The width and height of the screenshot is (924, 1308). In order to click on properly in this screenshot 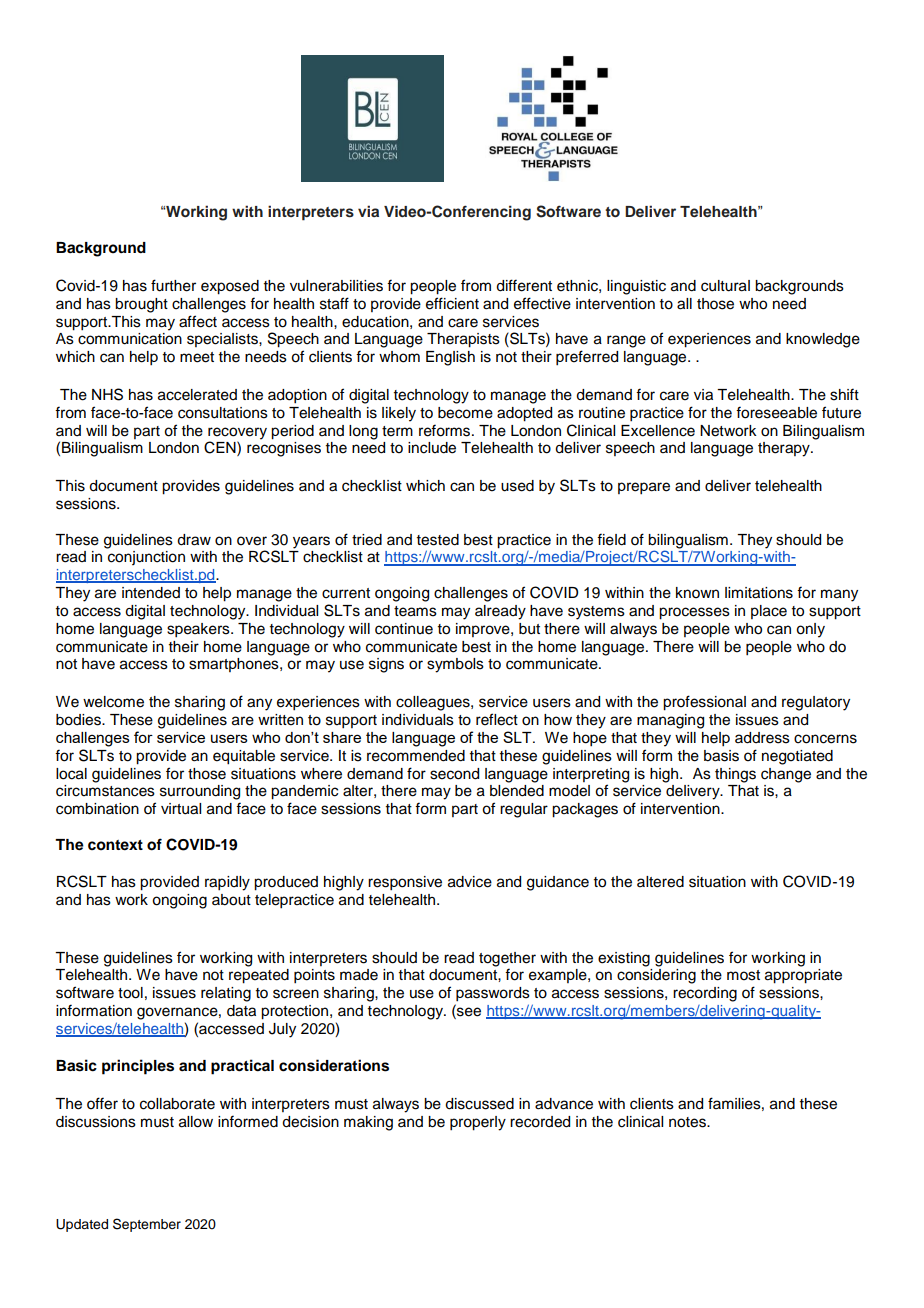, I will do `click(478, 1123)`.
